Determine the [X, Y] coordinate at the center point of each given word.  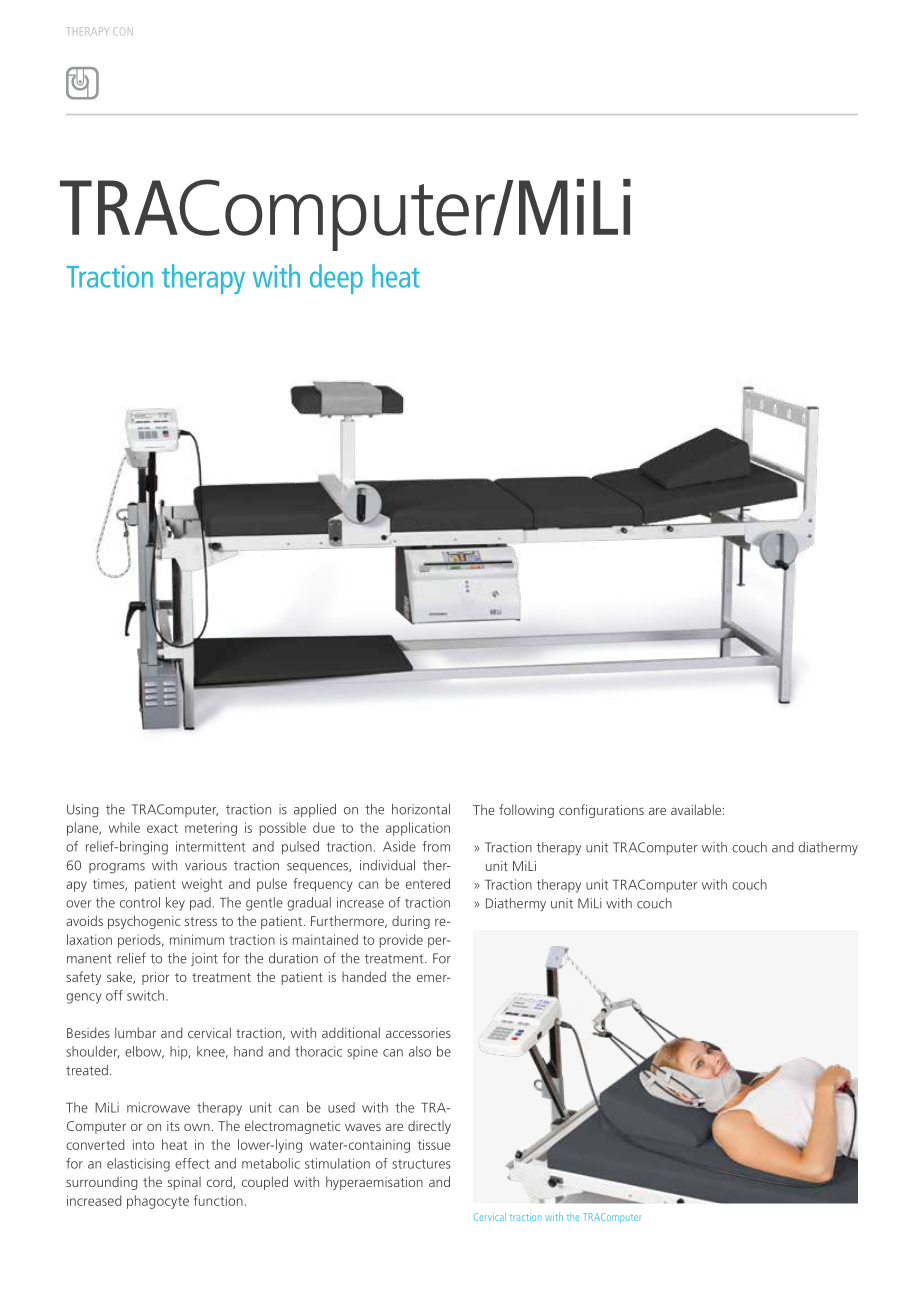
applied [315, 810]
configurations [601, 811]
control [140, 902]
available [697, 809]
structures [421, 1164]
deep [336, 279]
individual [387, 865]
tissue [434, 1144]
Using [82, 810]
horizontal [421, 809]
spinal [184, 1183]
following [526, 811]
